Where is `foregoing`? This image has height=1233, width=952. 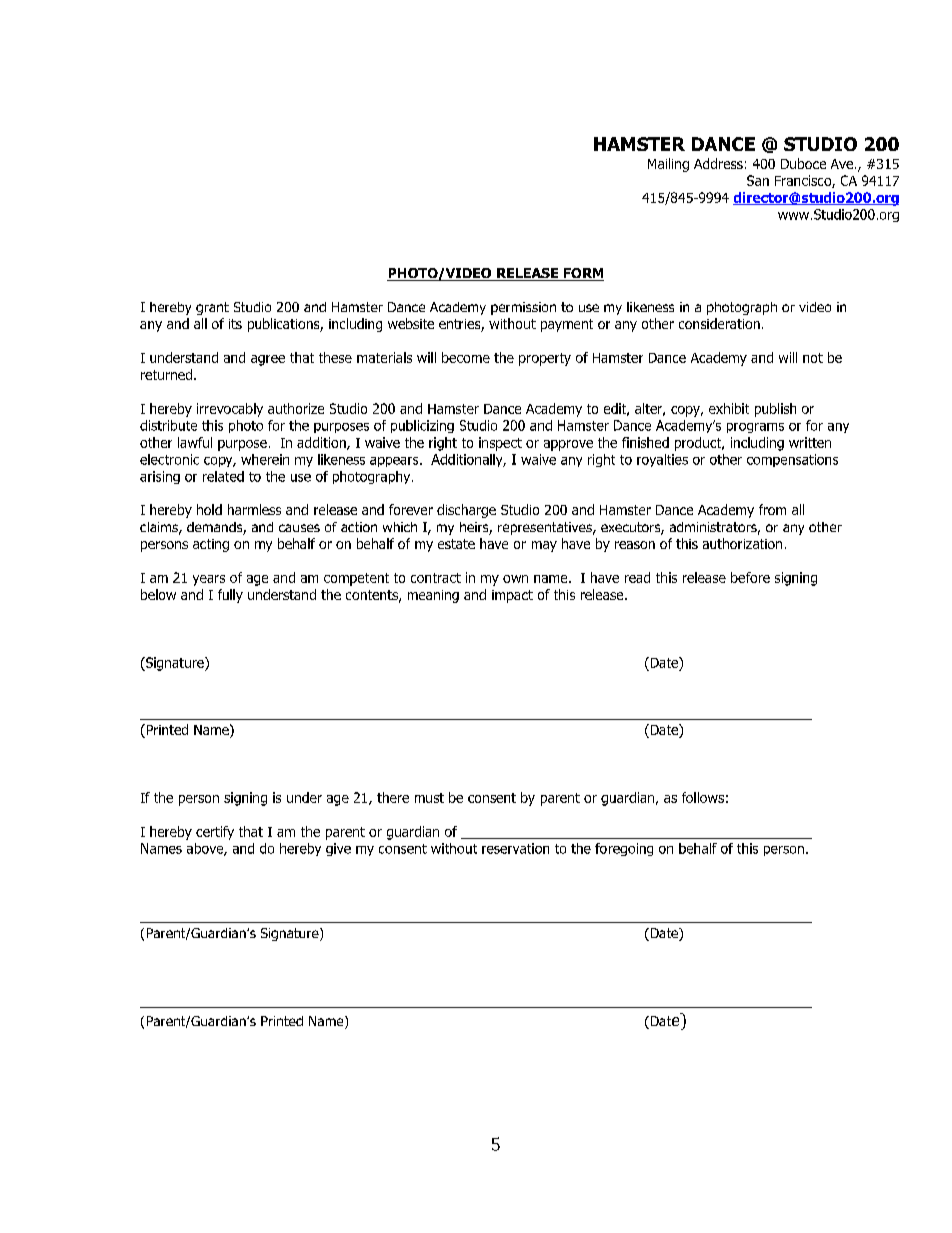 foregoing is located at coordinates (624, 849).
